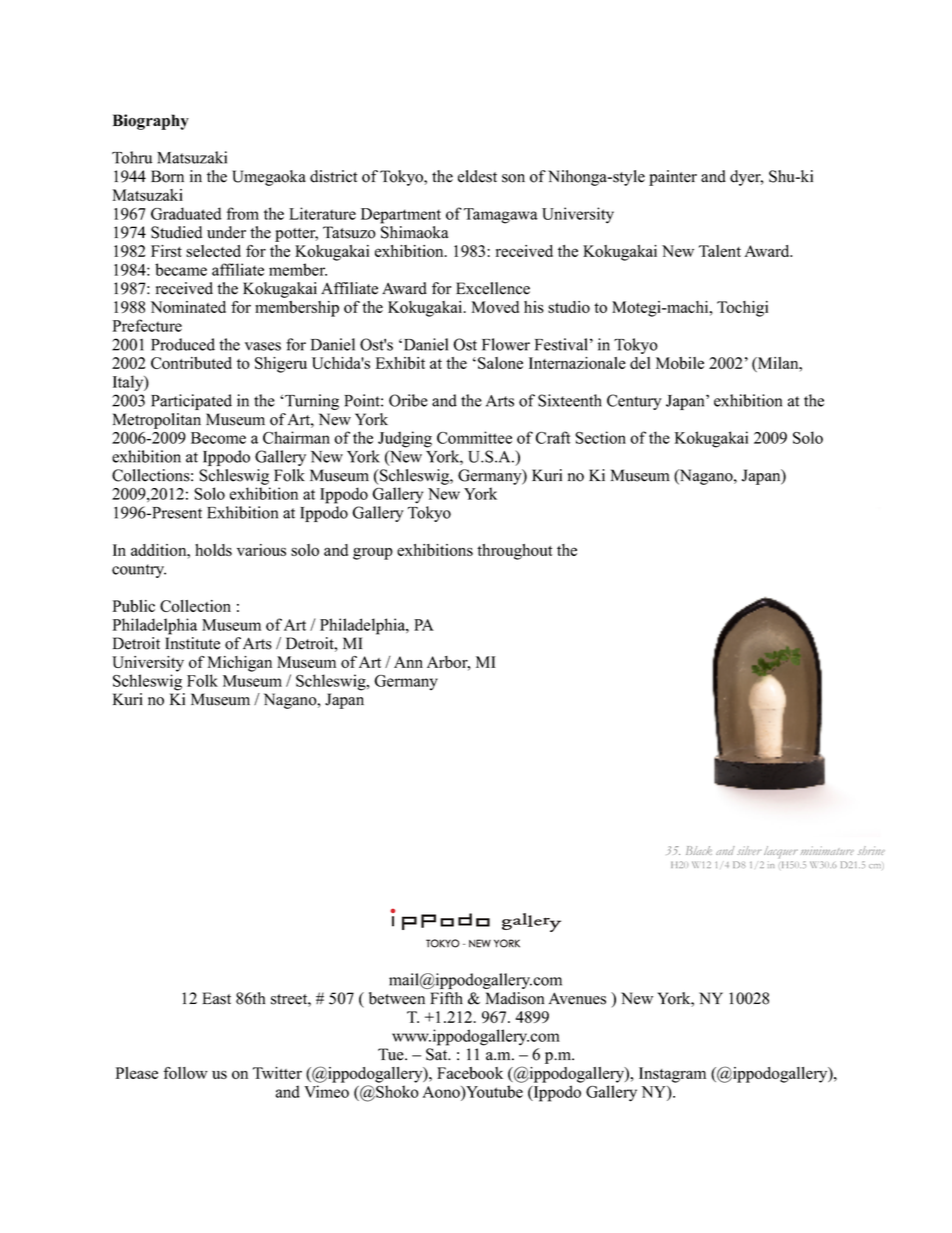 The height and width of the screenshot is (1233, 952). I want to click on Facebook, so click(470, 1073).
